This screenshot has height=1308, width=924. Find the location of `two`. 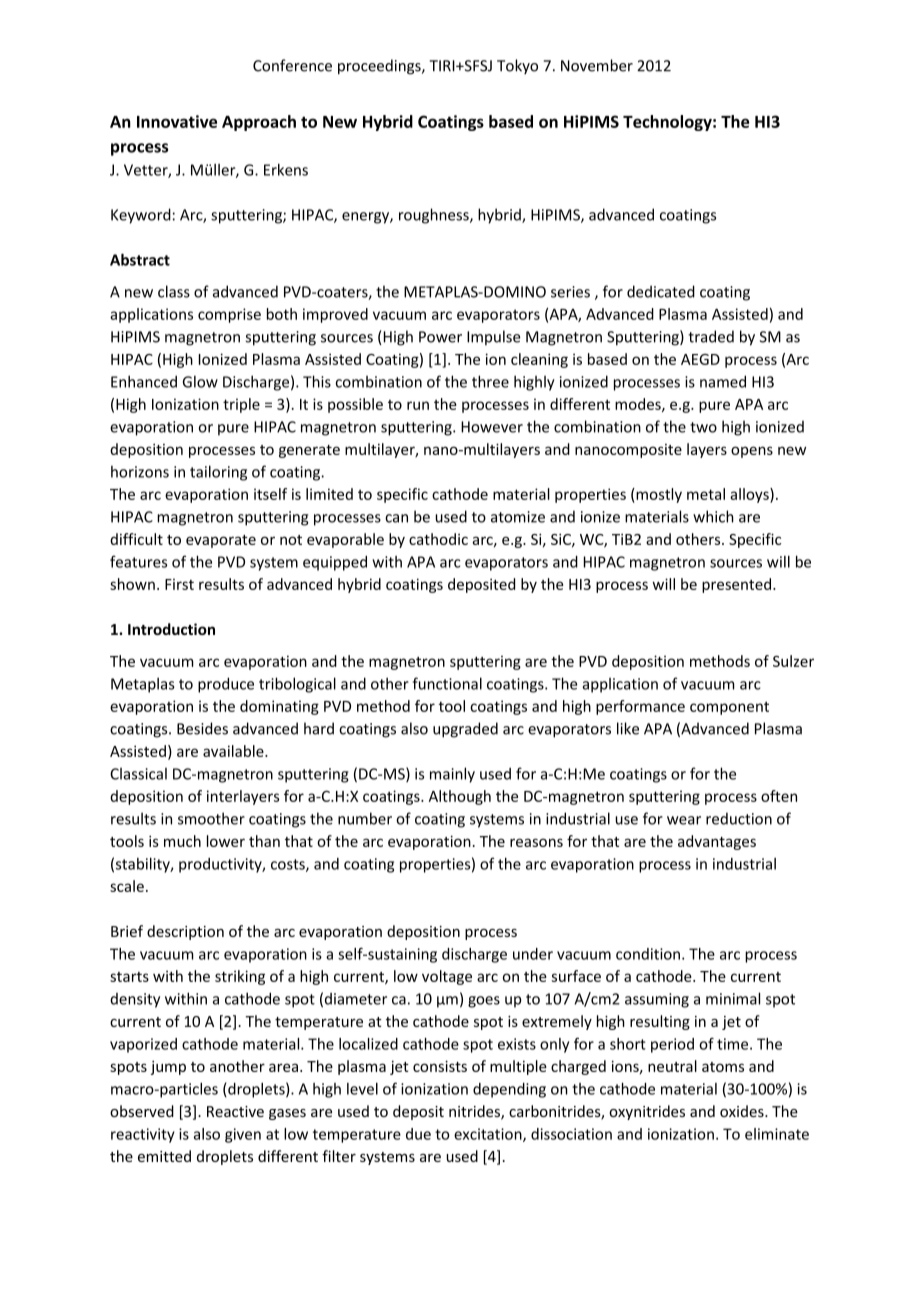

two is located at coordinates (703, 427).
